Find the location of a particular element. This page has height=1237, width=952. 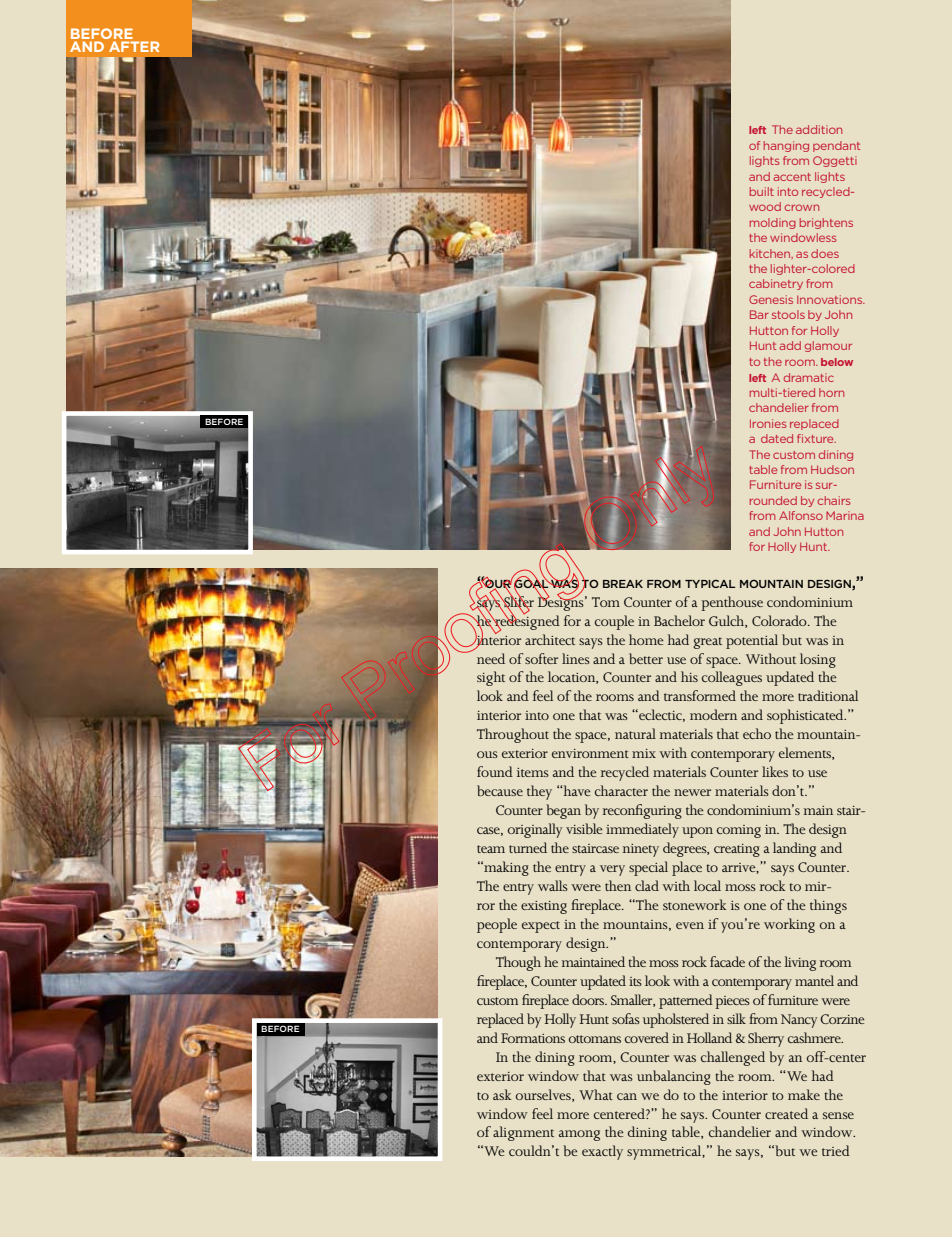

addition is located at coordinates (819, 129).
